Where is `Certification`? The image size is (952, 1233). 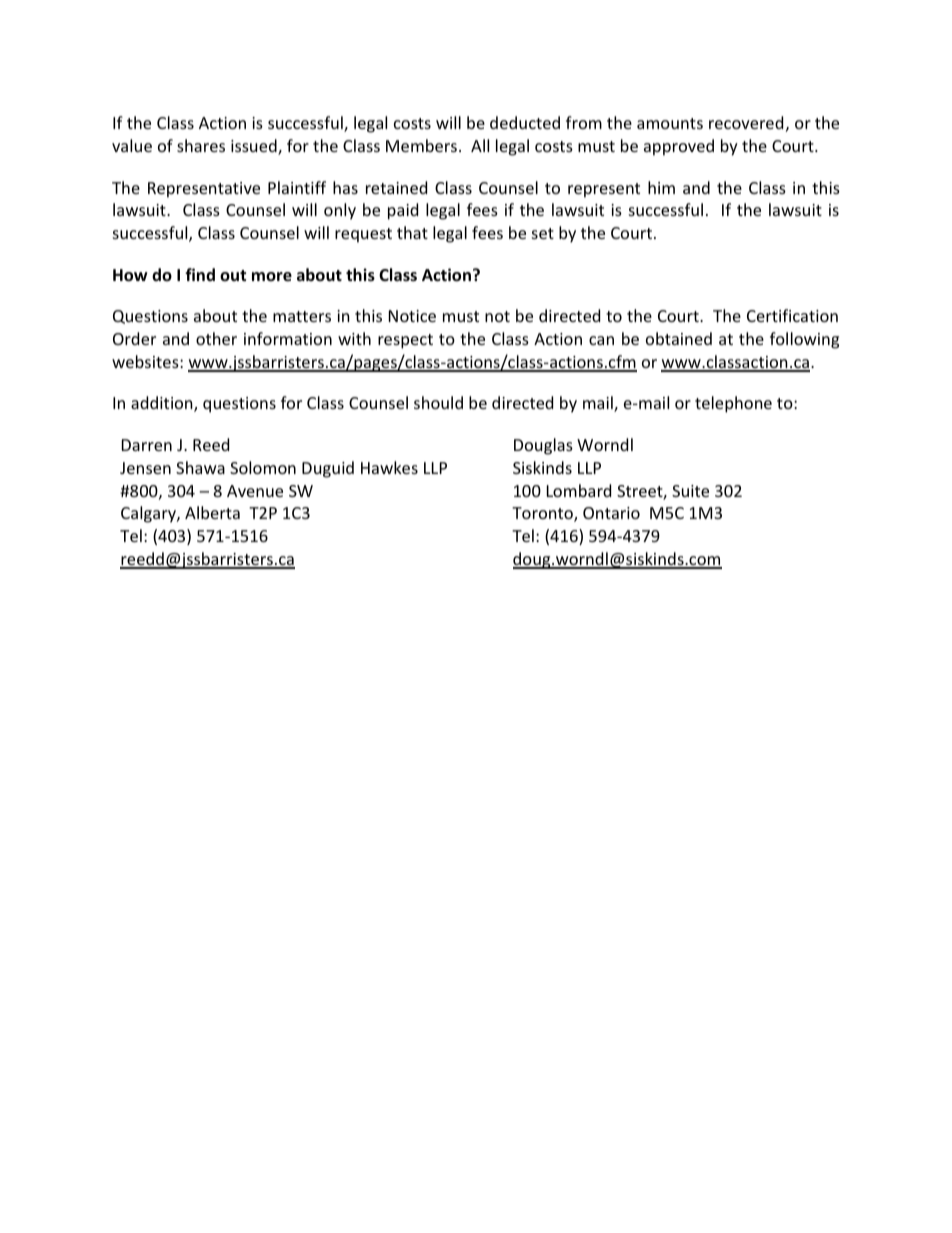
Certification is located at coordinates (792, 315).
